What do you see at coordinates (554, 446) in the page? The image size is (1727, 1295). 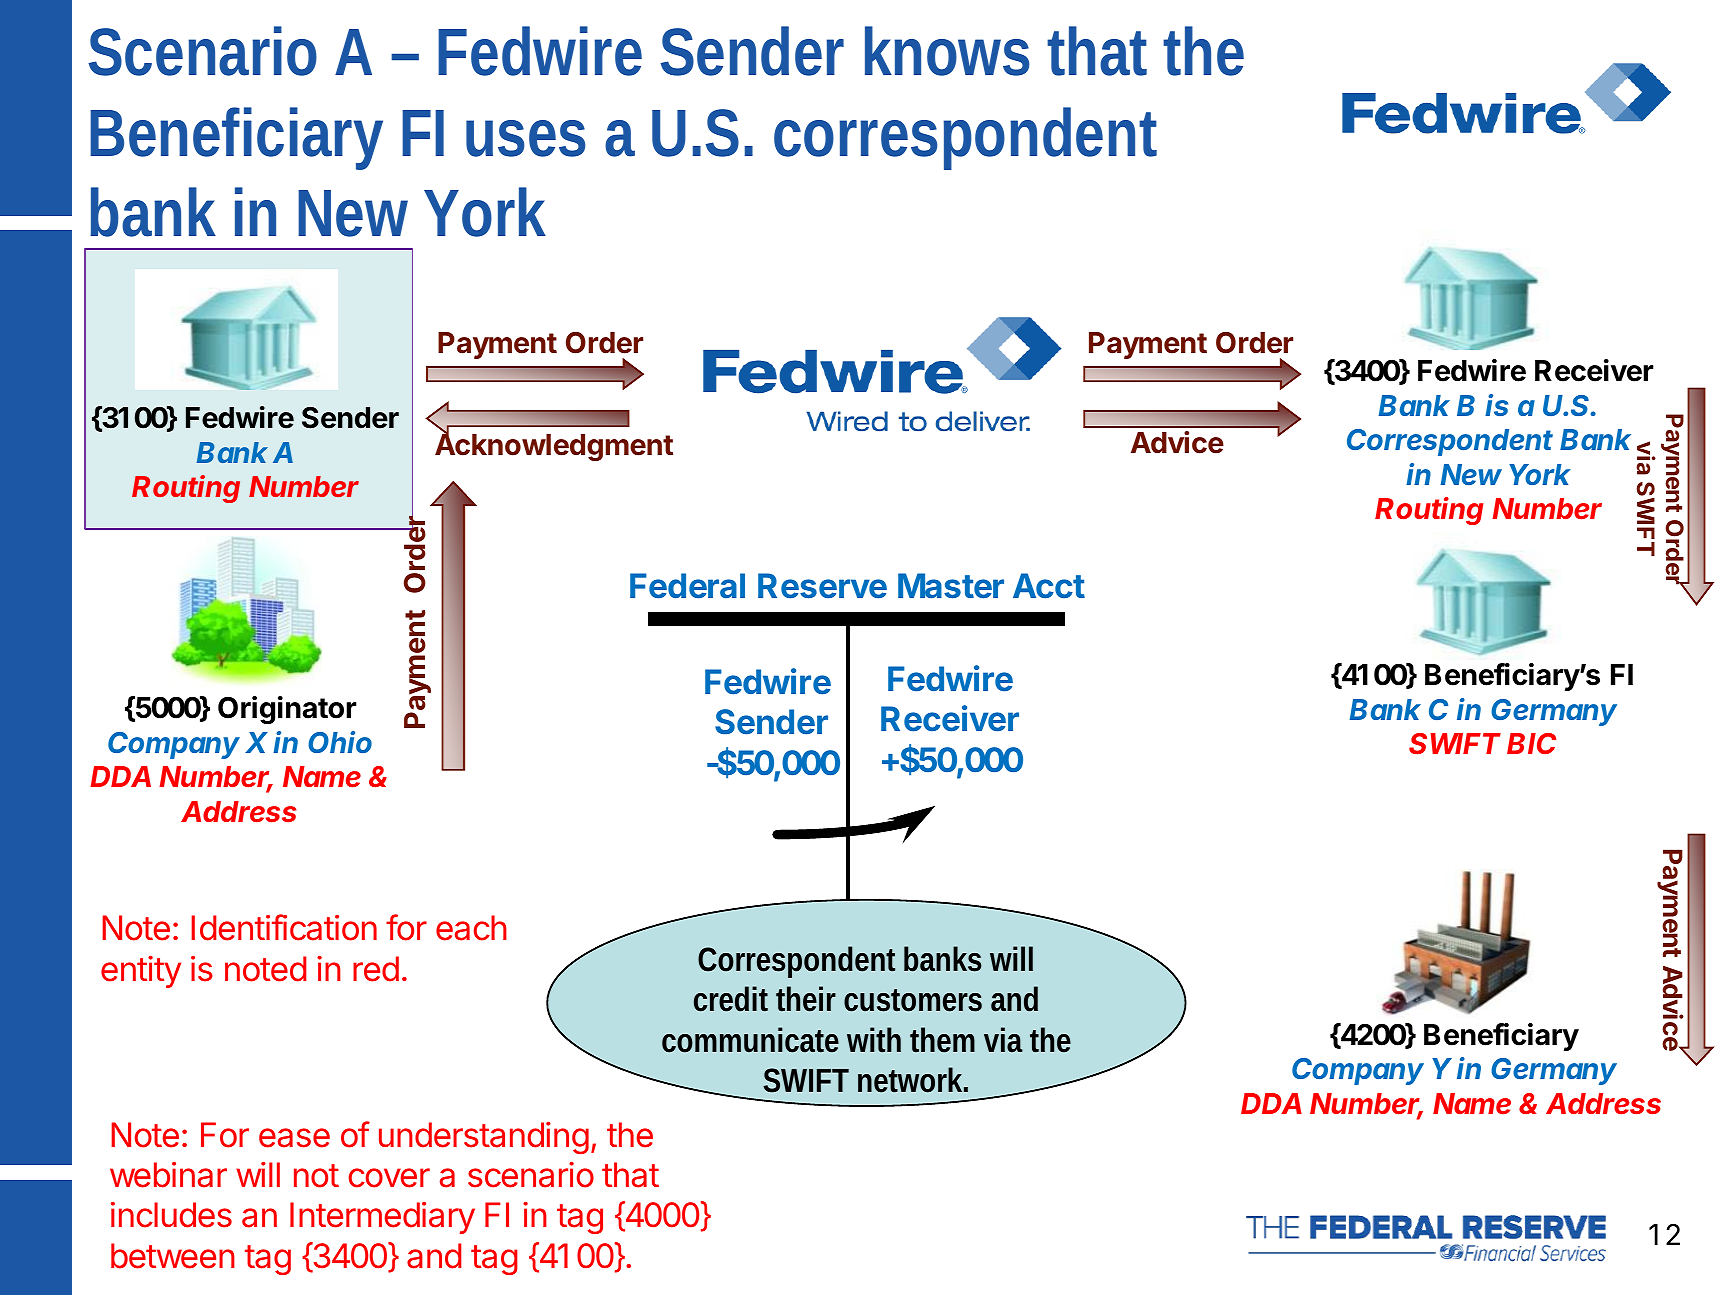 I see `Acknowledgment` at bounding box center [554, 446].
